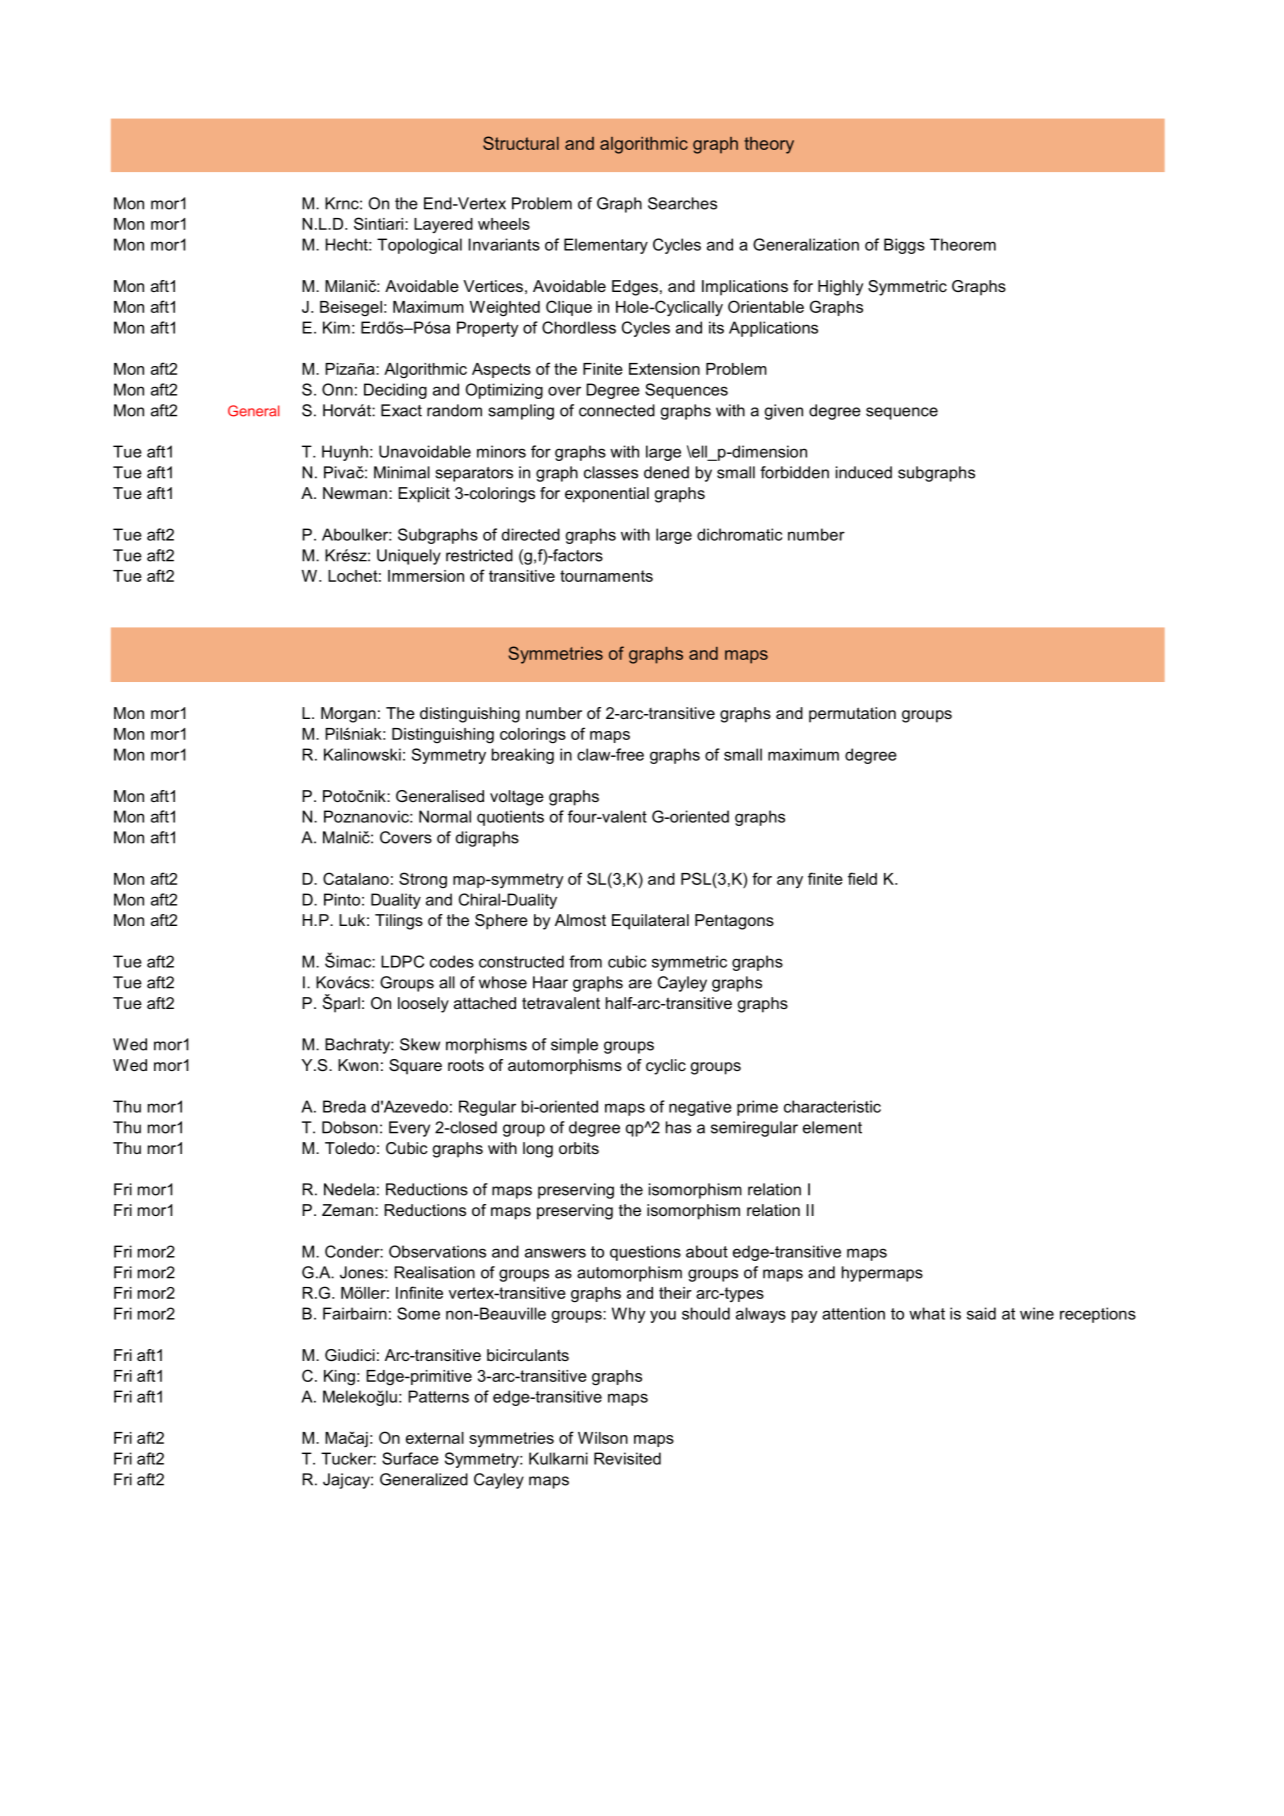 This document has width=1284, height=1816. Describe the element at coordinates (435, 1438) in the document. I see `external` at that location.
